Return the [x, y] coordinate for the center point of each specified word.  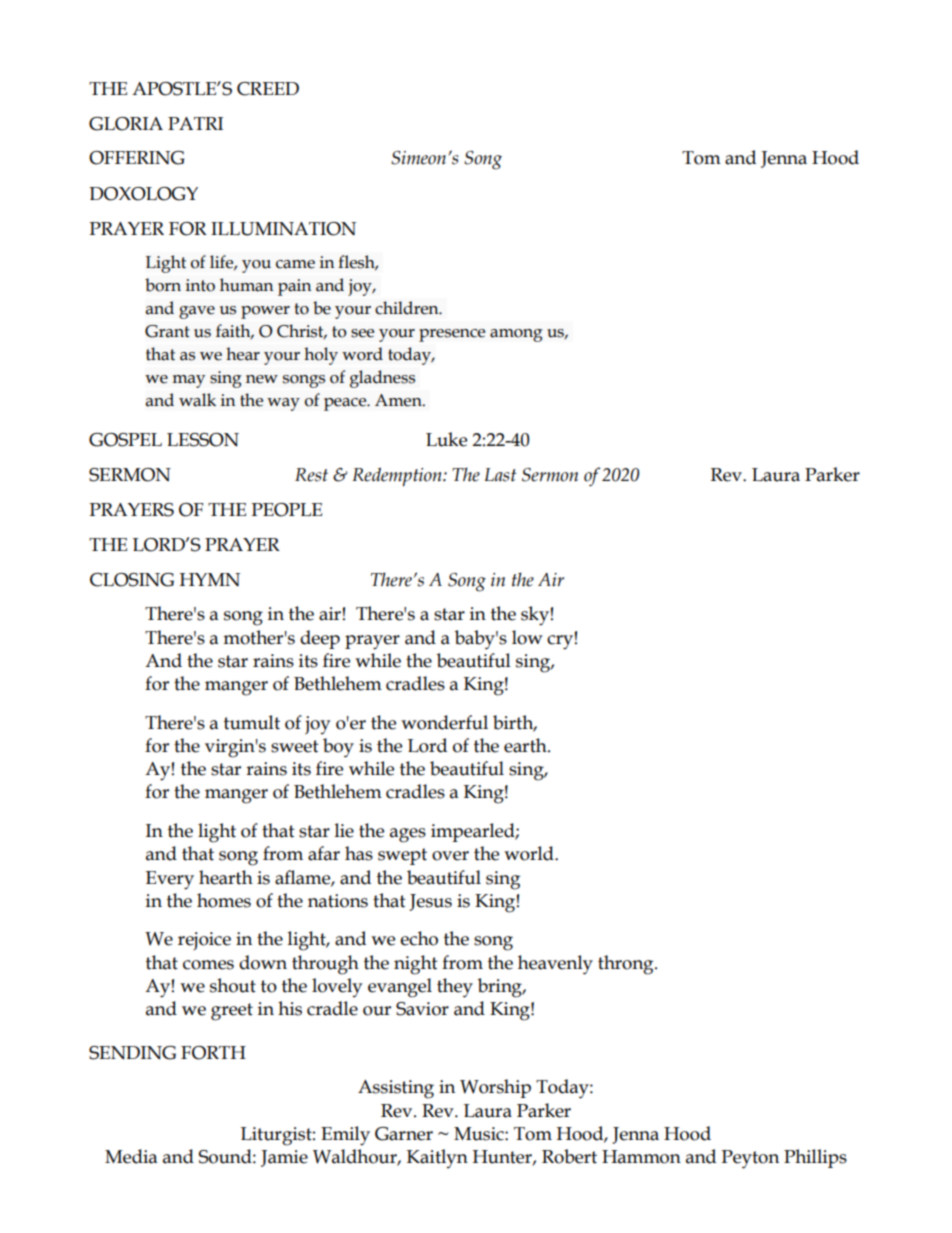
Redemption [398, 476]
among [516, 335]
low [527, 637]
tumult [252, 722]
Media [131, 1156]
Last [500, 475]
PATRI [195, 123]
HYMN [209, 579]
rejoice [204, 941]
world [530, 853]
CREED [268, 89]
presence [452, 335]
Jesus [430, 902]
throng [627, 965]
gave [197, 312]
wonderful [444, 722]
